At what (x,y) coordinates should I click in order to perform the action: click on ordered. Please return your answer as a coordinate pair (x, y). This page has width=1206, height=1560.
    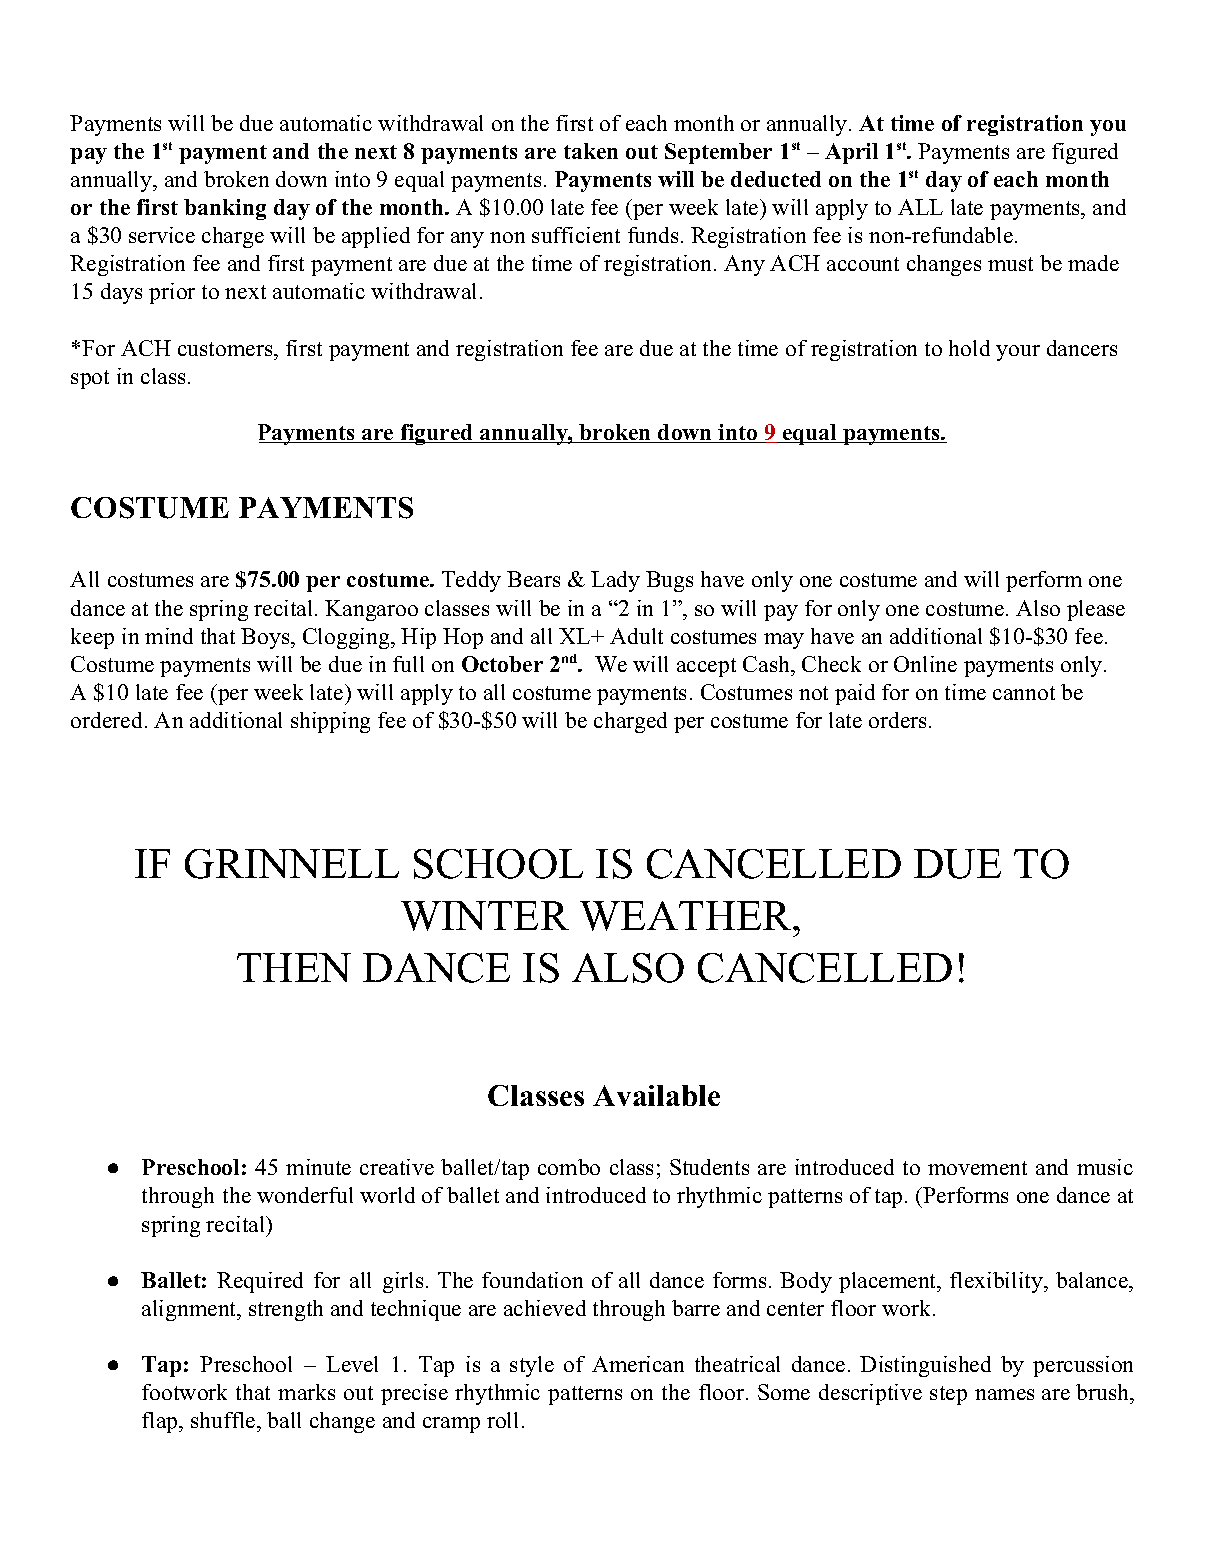
    Looking at the image, I should click on (108, 720).
